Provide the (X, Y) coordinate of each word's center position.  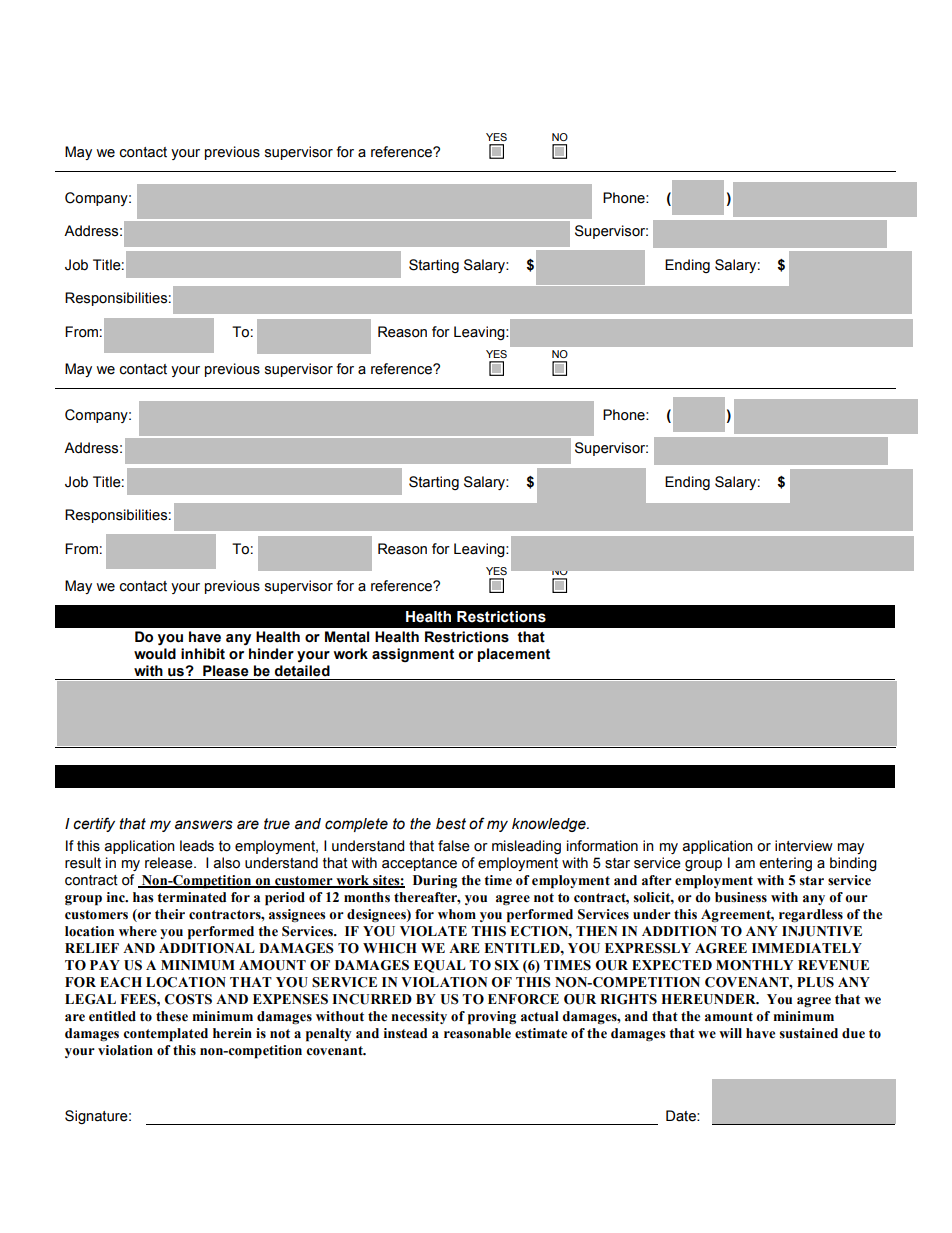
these (172, 1016)
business (741, 897)
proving (492, 1018)
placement (514, 655)
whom (457, 914)
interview (804, 846)
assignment (413, 655)
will (730, 1033)
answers (204, 825)
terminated (191, 897)
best (451, 824)
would (155, 654)
